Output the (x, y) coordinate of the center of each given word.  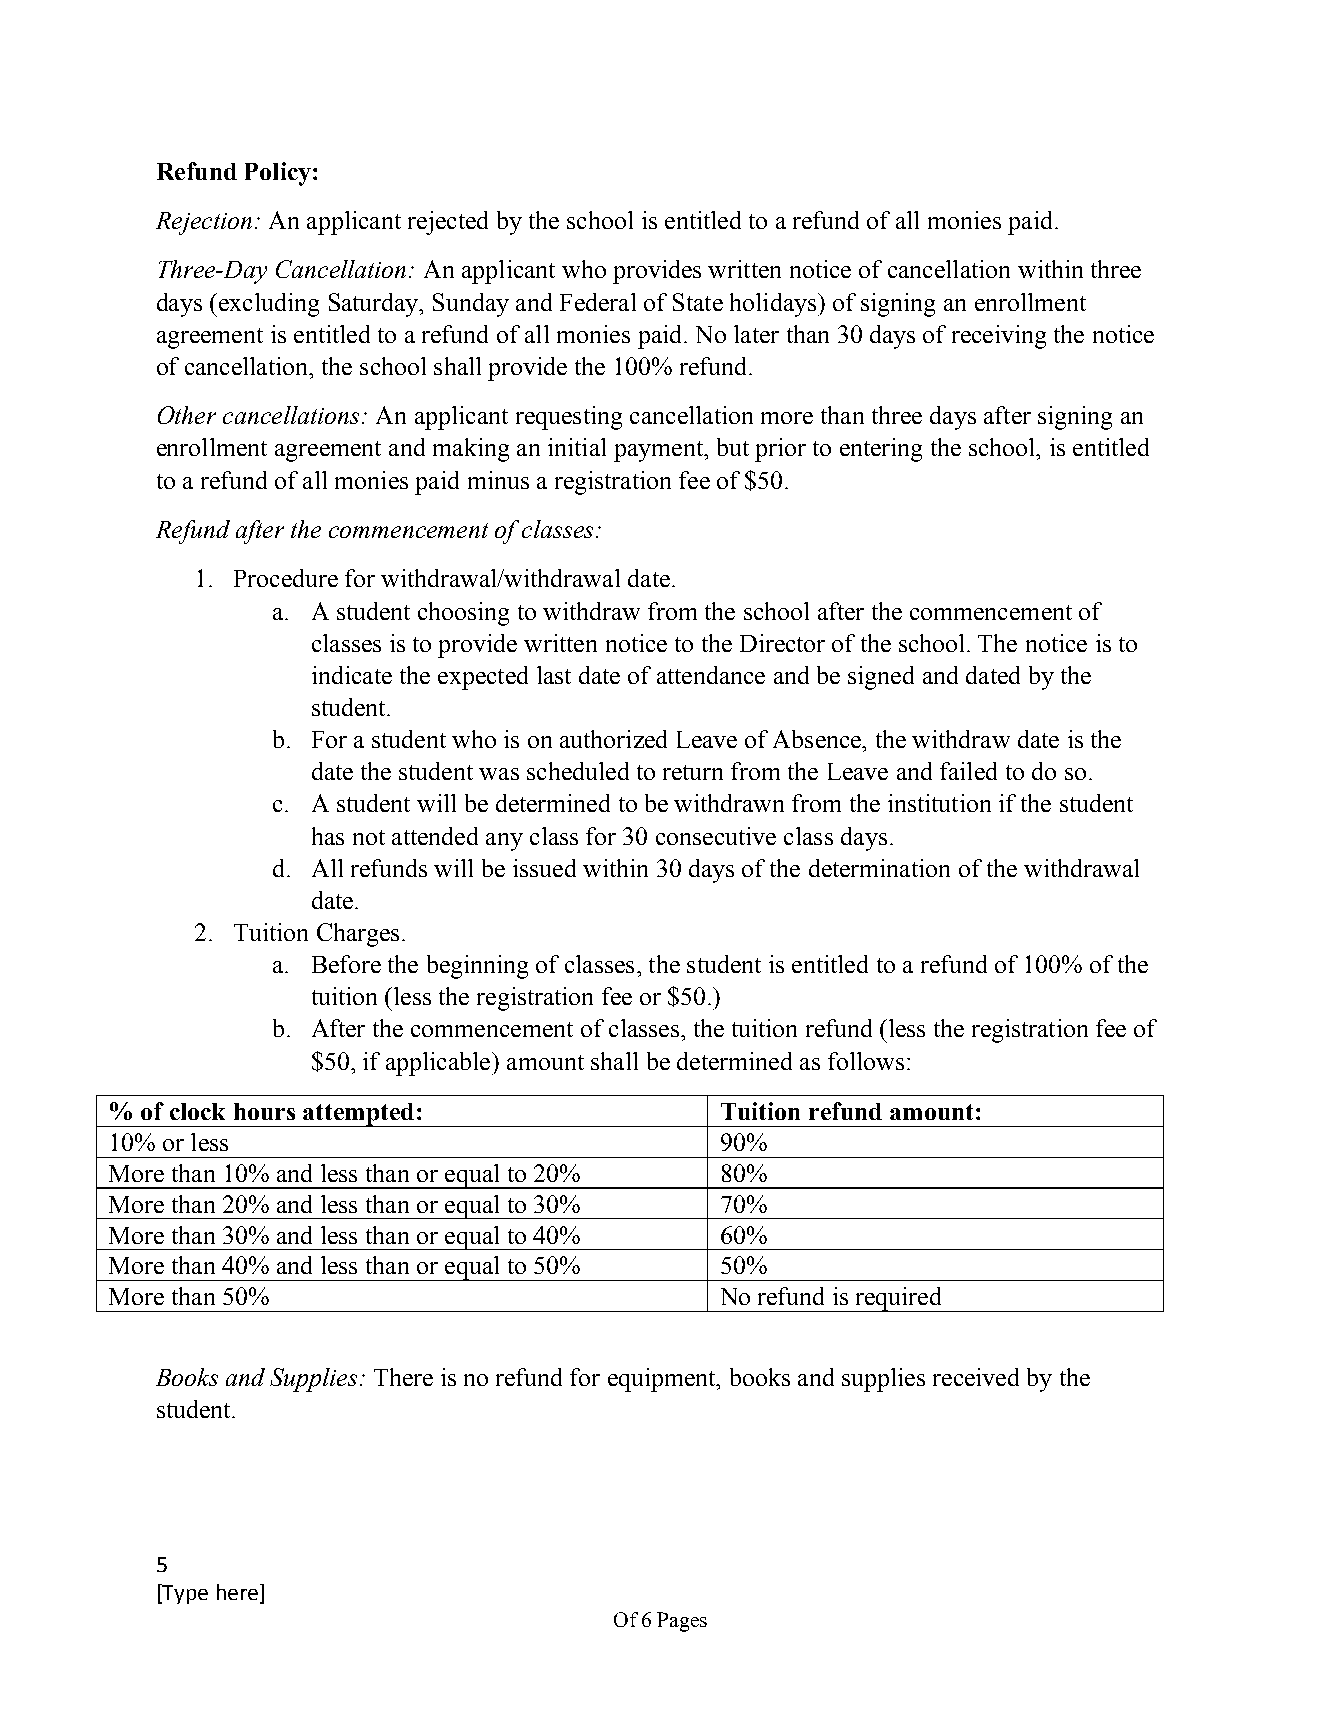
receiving (999, 337)
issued (544, 868)
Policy (278, 174)
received (976, 1377)
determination (879, 868)
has (328, 836)
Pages (682, 1622)
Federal (598, 302)
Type (184, 1594)
